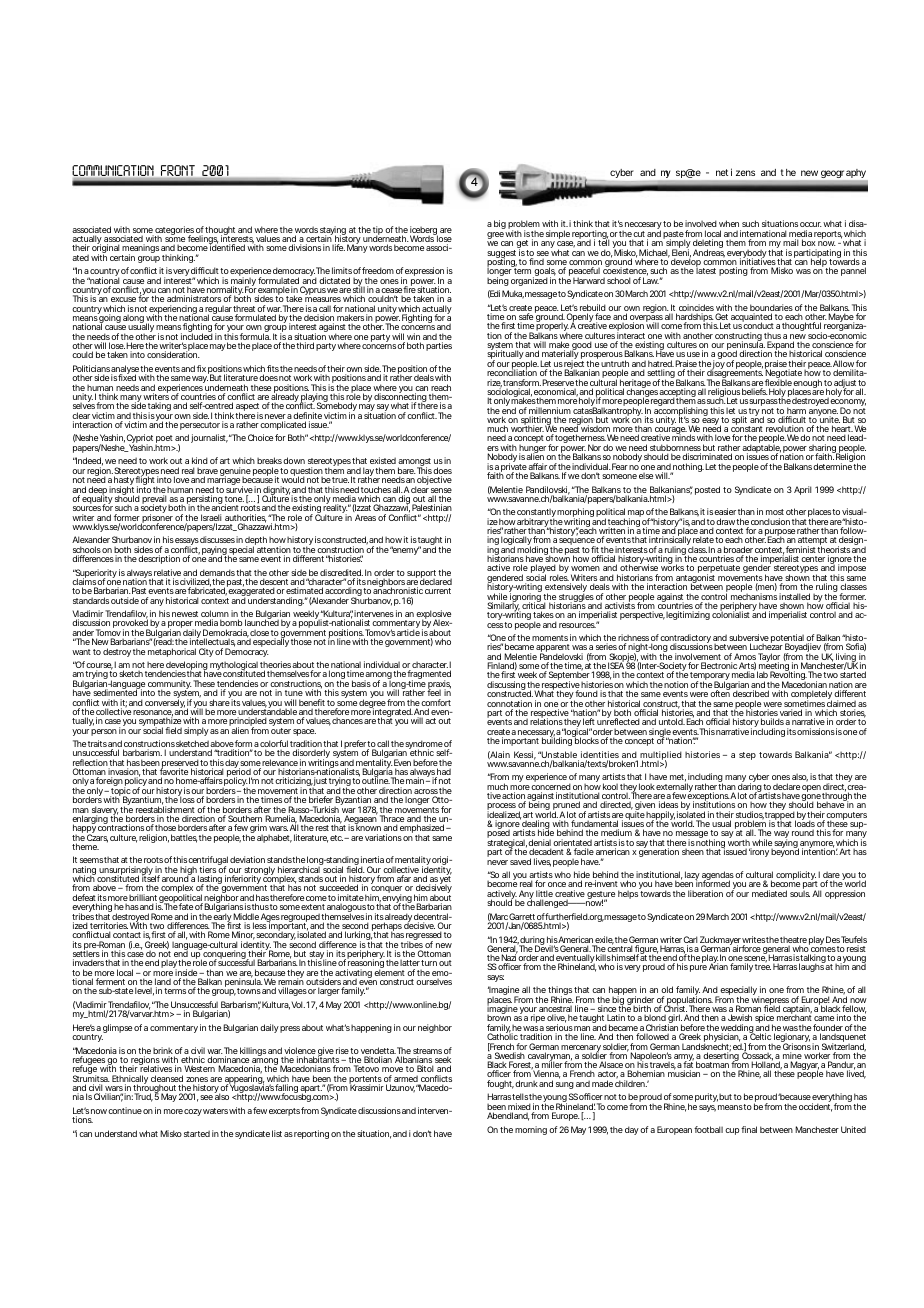  Describe the element at coordinates (749, 1129) in the document. I see `final` at that location.
